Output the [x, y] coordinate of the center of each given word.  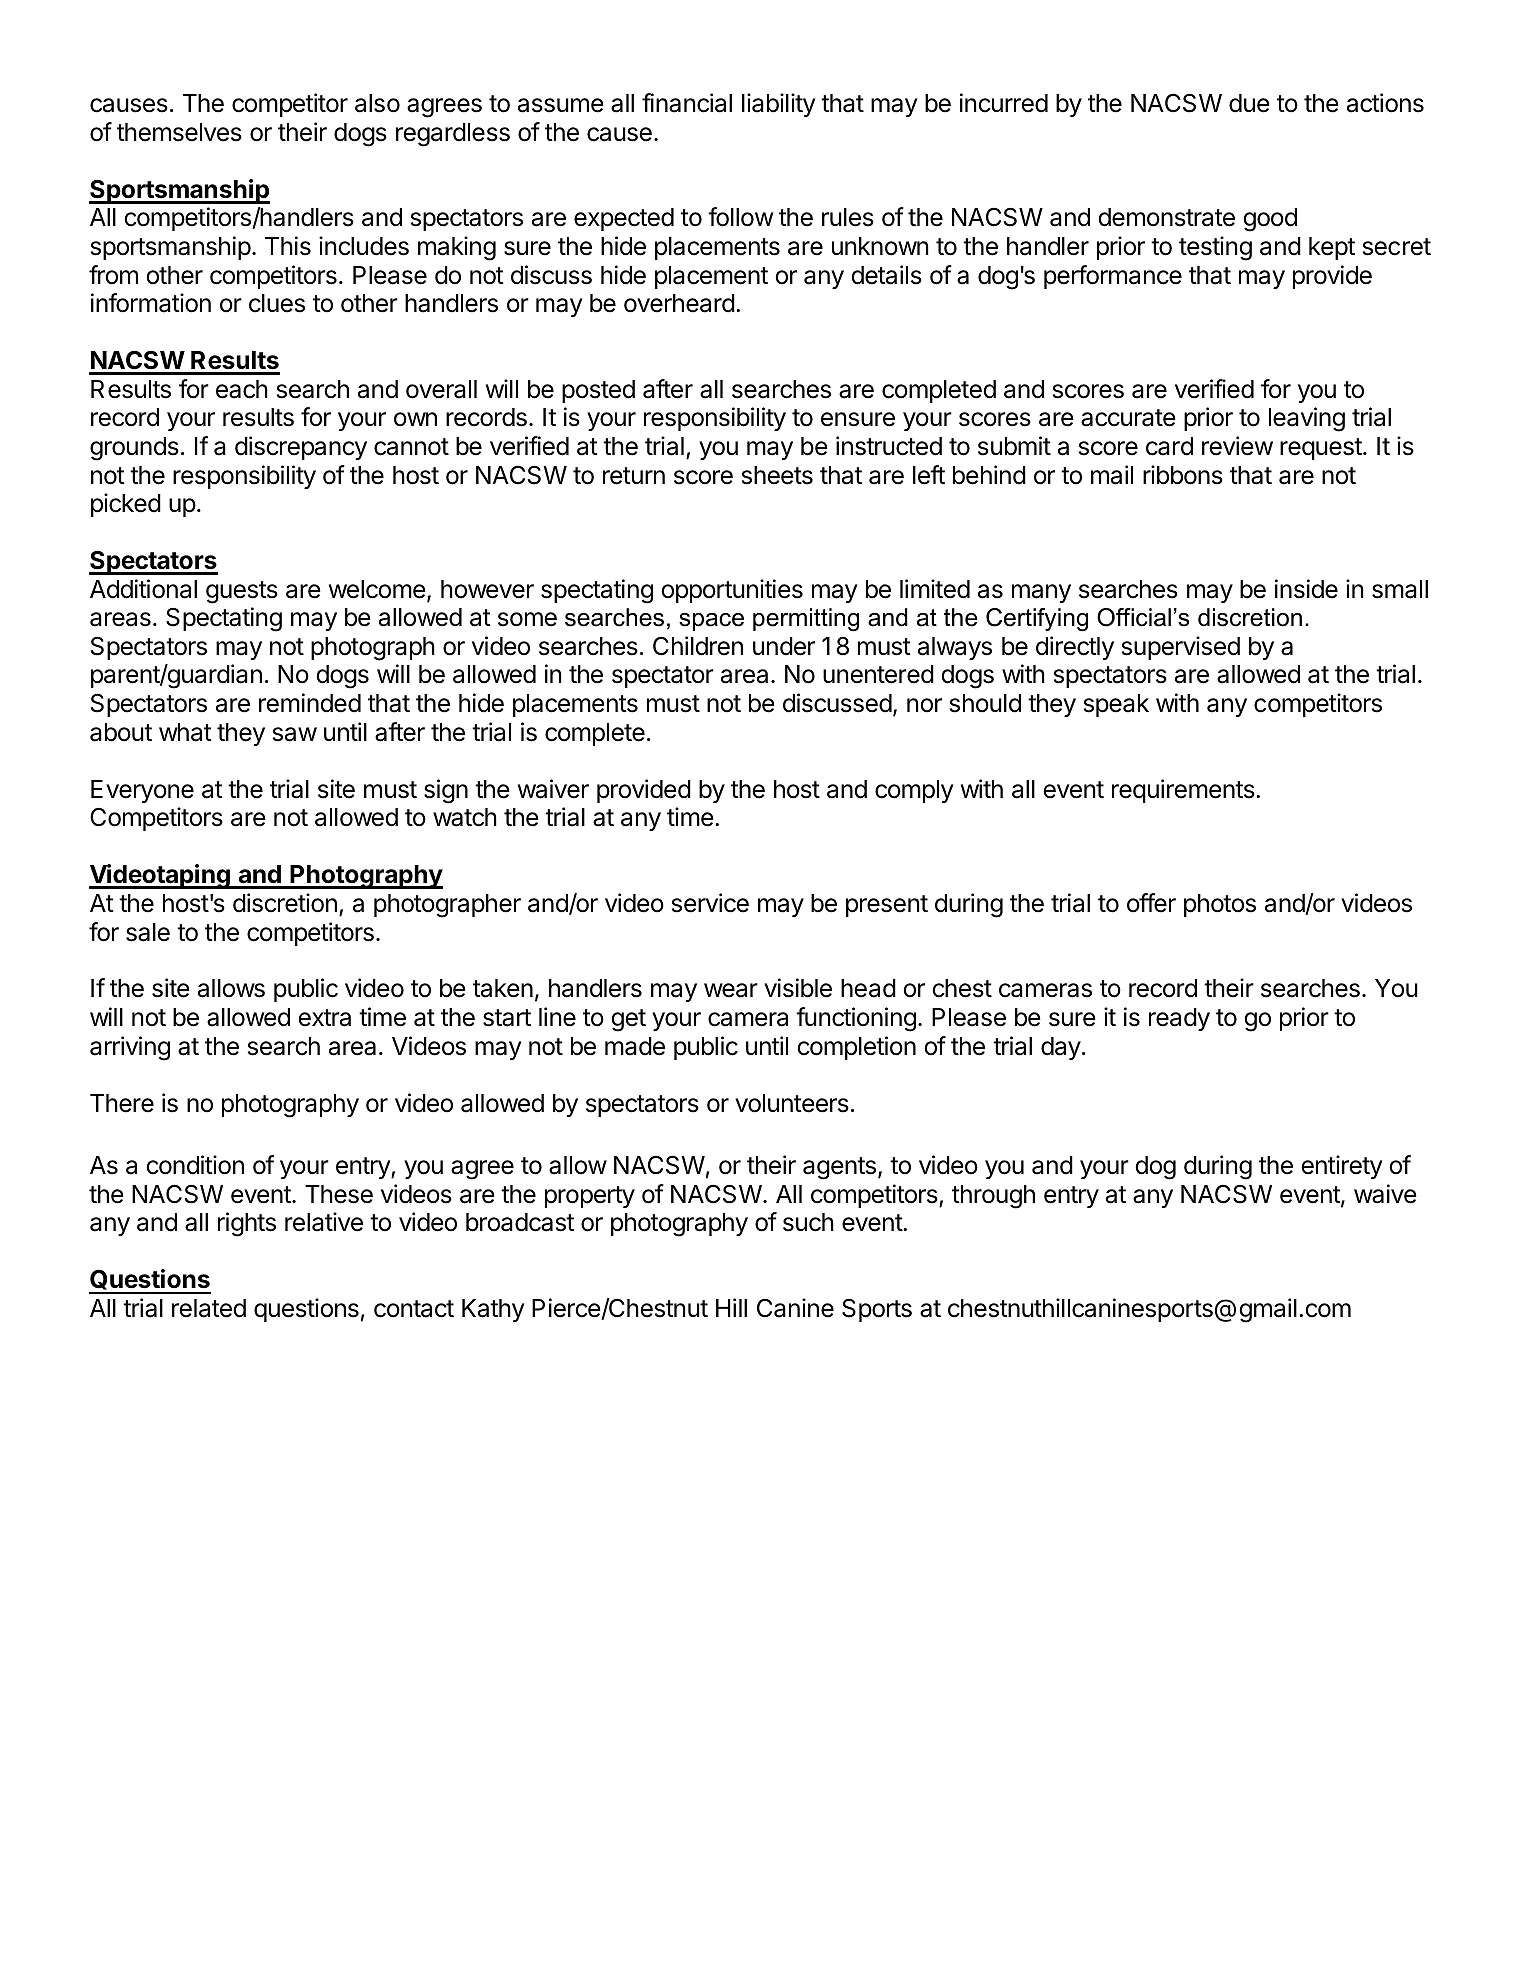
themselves [179, 132]
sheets [777, 475]
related [209, 1308]
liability [779, 105]
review [1237, 446]
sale [148, 932]
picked [126, 505]
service [710, 903]
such [808, 1222]
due [1249, 103]
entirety [1342, 1167]
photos [1220, 905]
